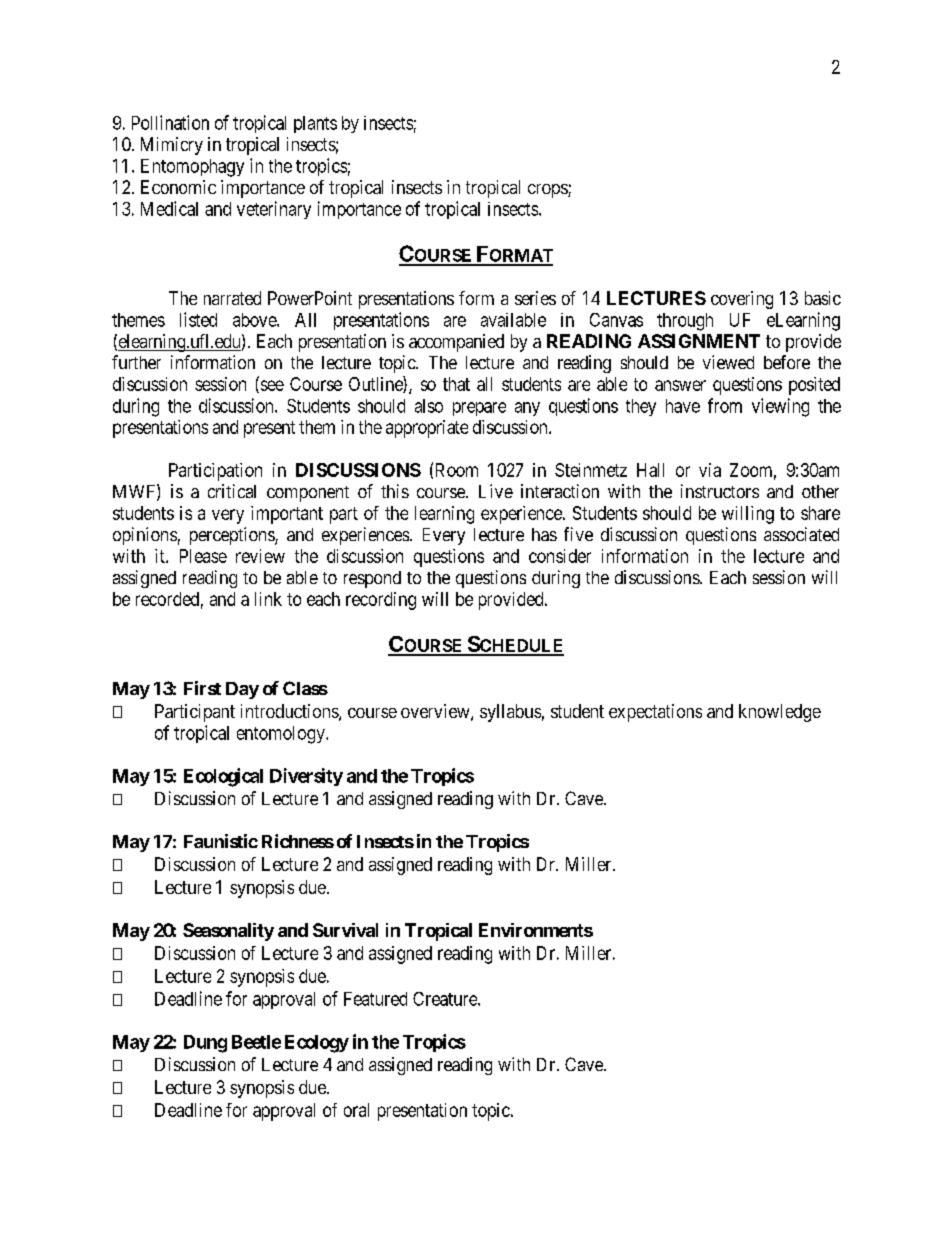  Describe the element at coordinates (780, 713) in the screenshot. I see `knowledge` at that location.
